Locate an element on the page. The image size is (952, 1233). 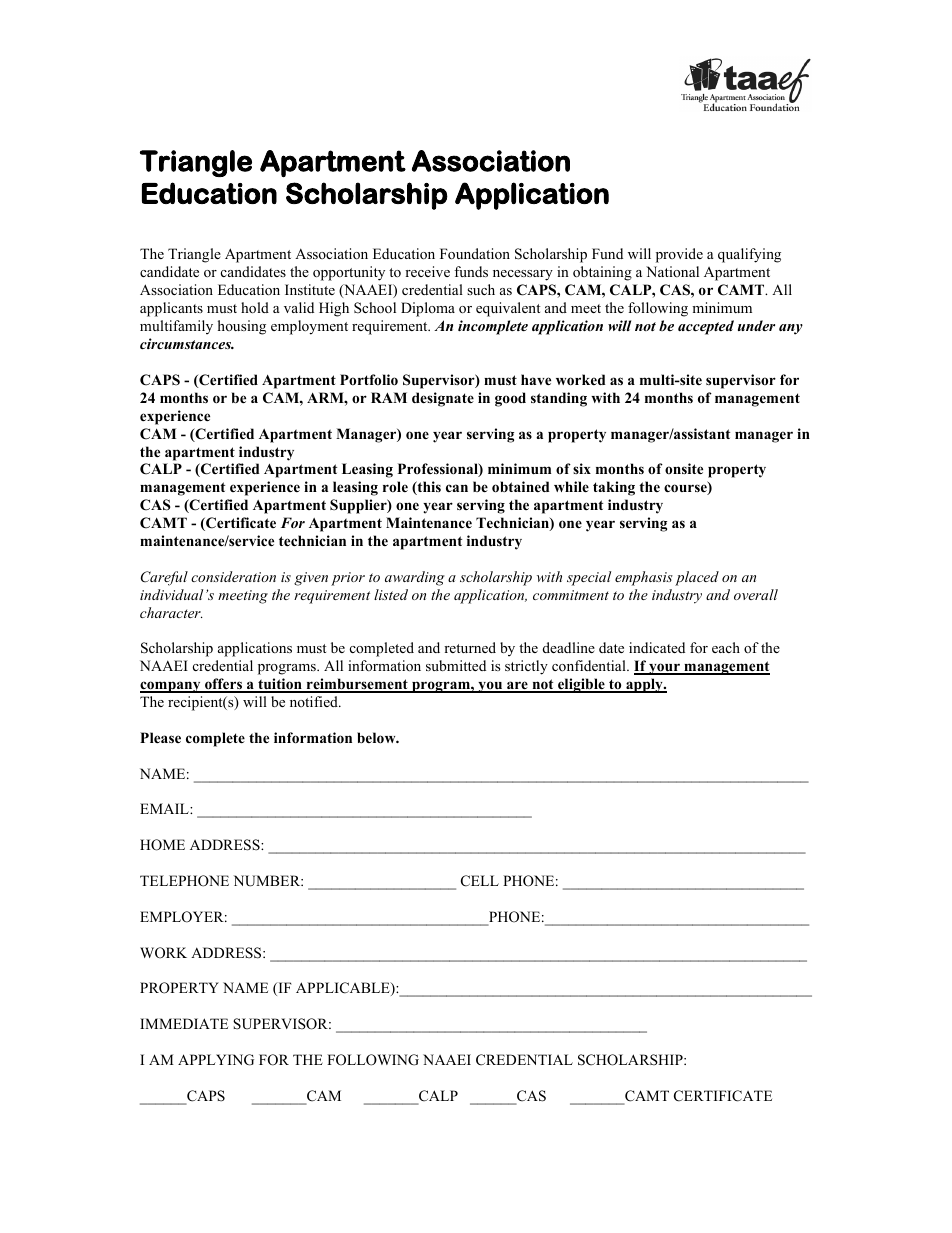
returned is located at coordinates (470, 647).
